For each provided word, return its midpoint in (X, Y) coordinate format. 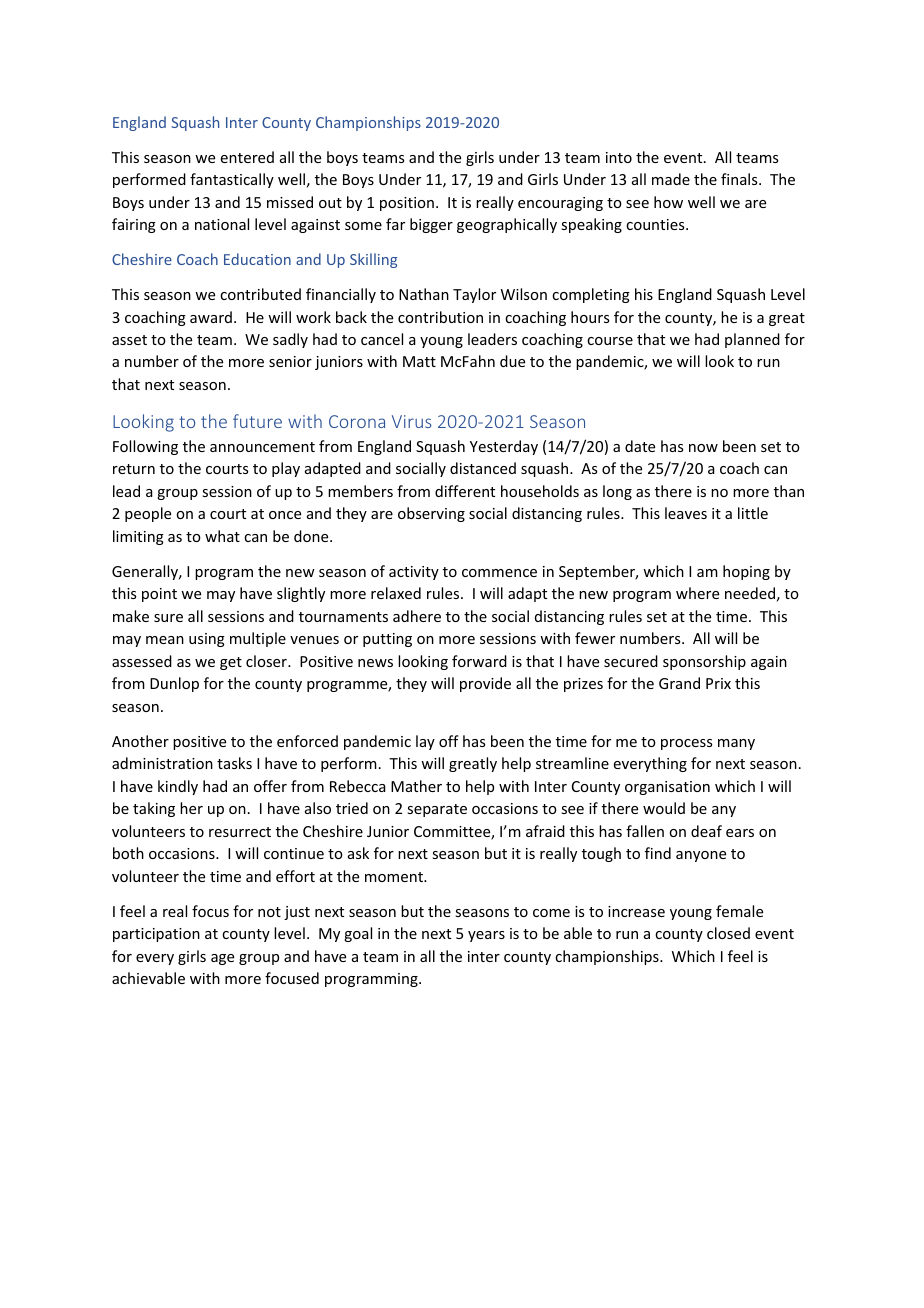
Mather (416, 786)
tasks (234, 763)
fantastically (232, 180)
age (222, 959)
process (686, 744)
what (222, 536)
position (407, 204)
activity (414, 573)
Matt (419, 361)
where (697, 593)
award (211, 317)
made (671, 179)
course (610, 341)
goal (358, 934)
